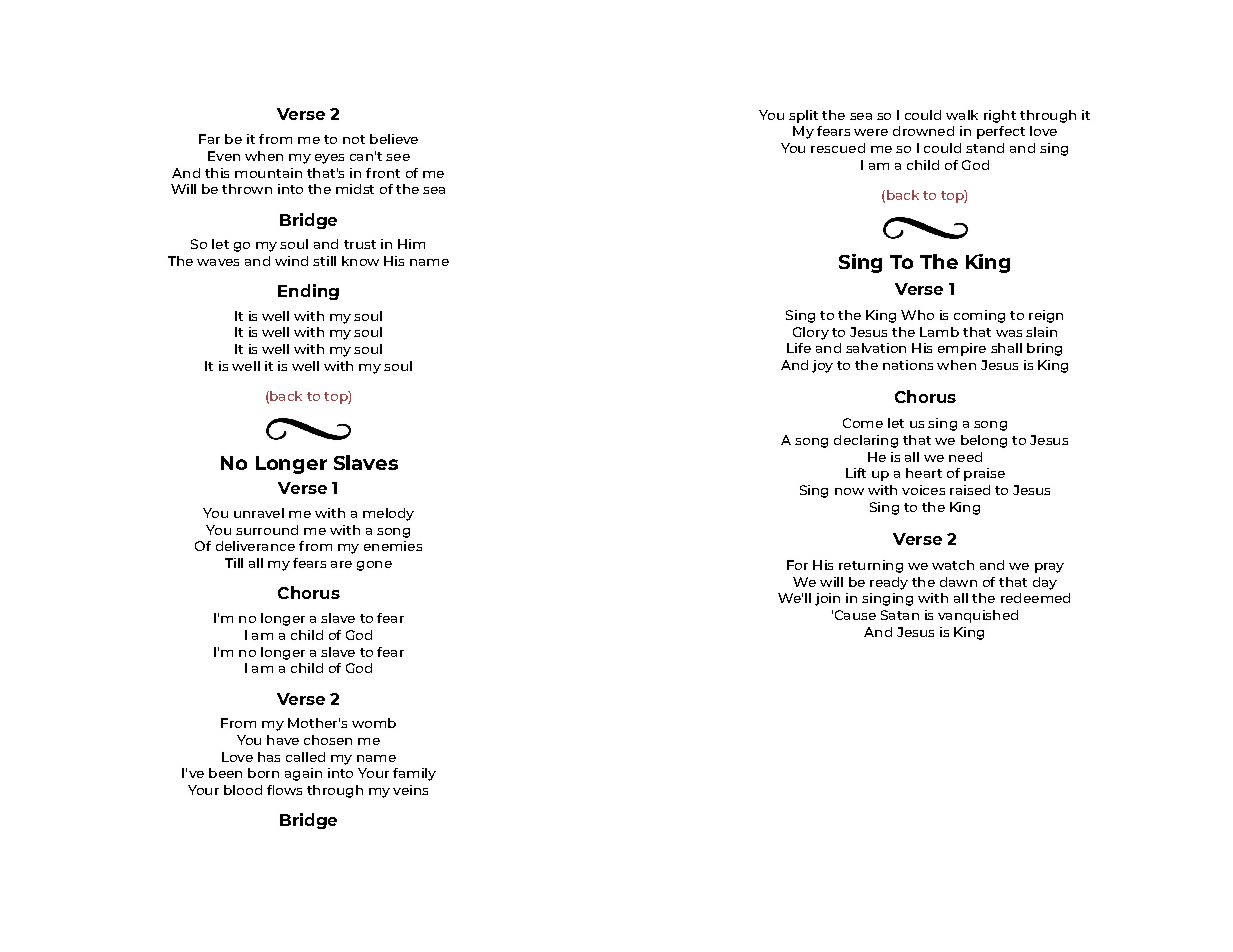  Describe the element at coordinates (965, 457) in the screenshot. I see `need` at that location.
